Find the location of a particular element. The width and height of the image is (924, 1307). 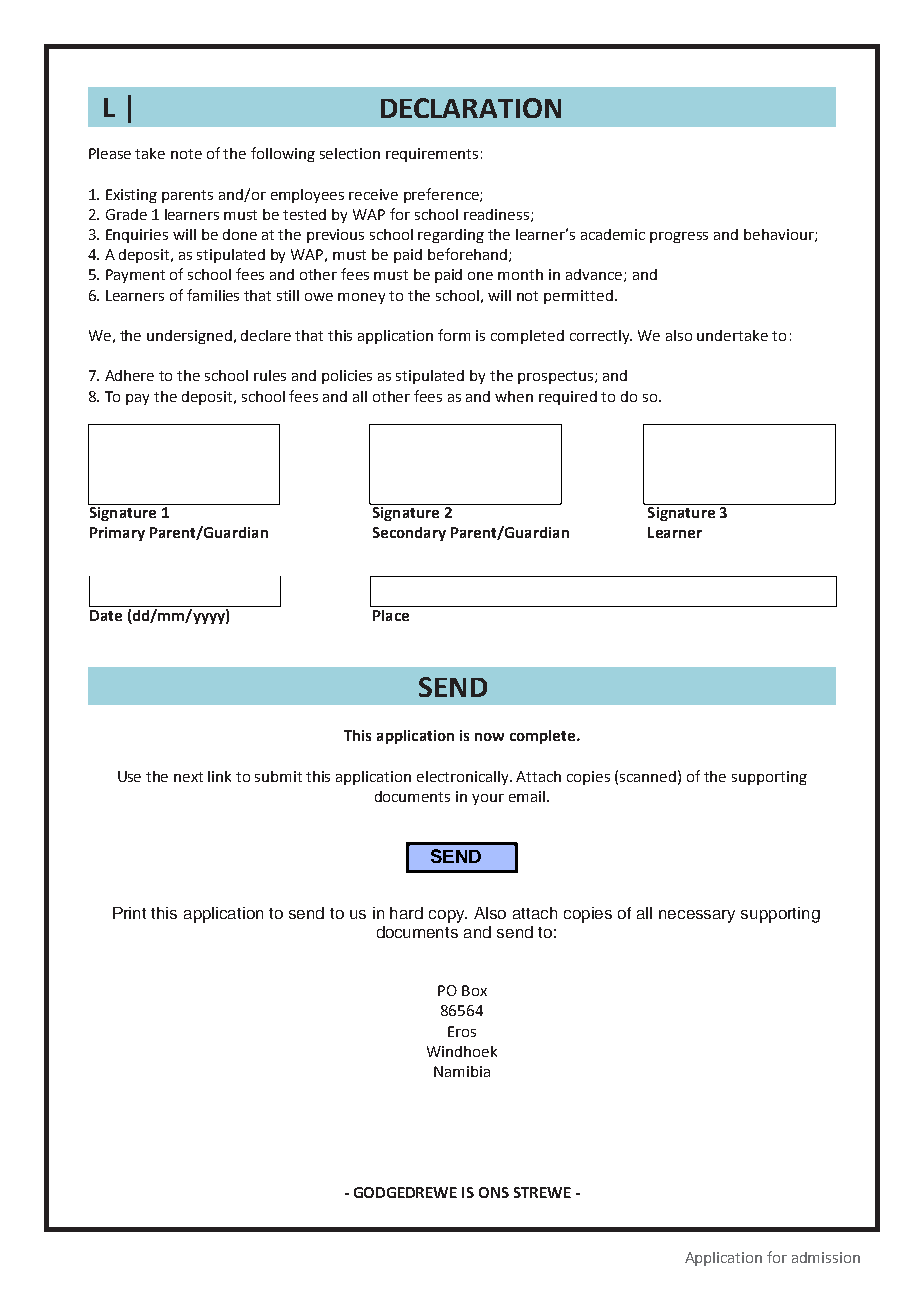

now is located at coordinates (489, 737).
